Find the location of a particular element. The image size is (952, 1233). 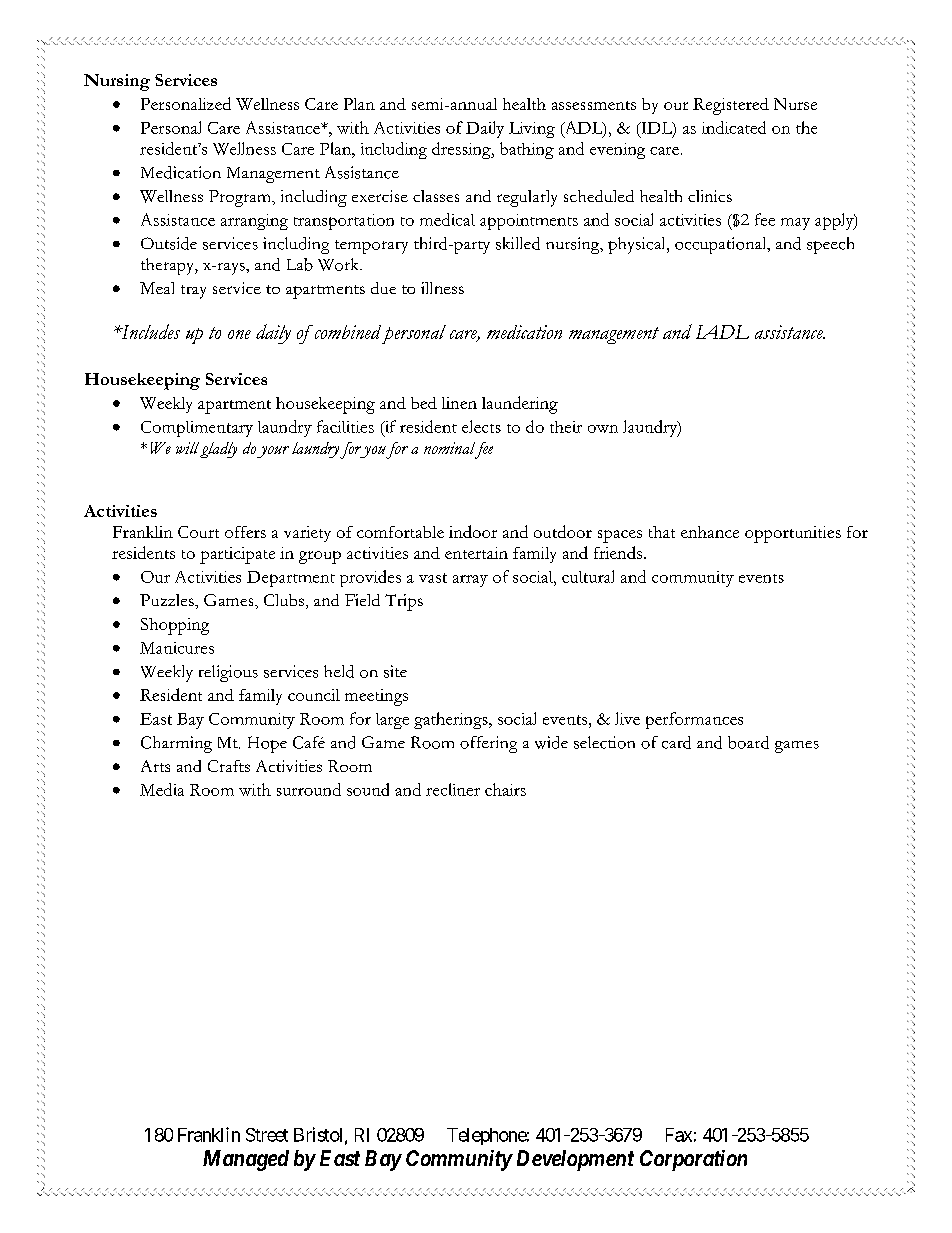

Street is located at coordinates (267, 1135).
